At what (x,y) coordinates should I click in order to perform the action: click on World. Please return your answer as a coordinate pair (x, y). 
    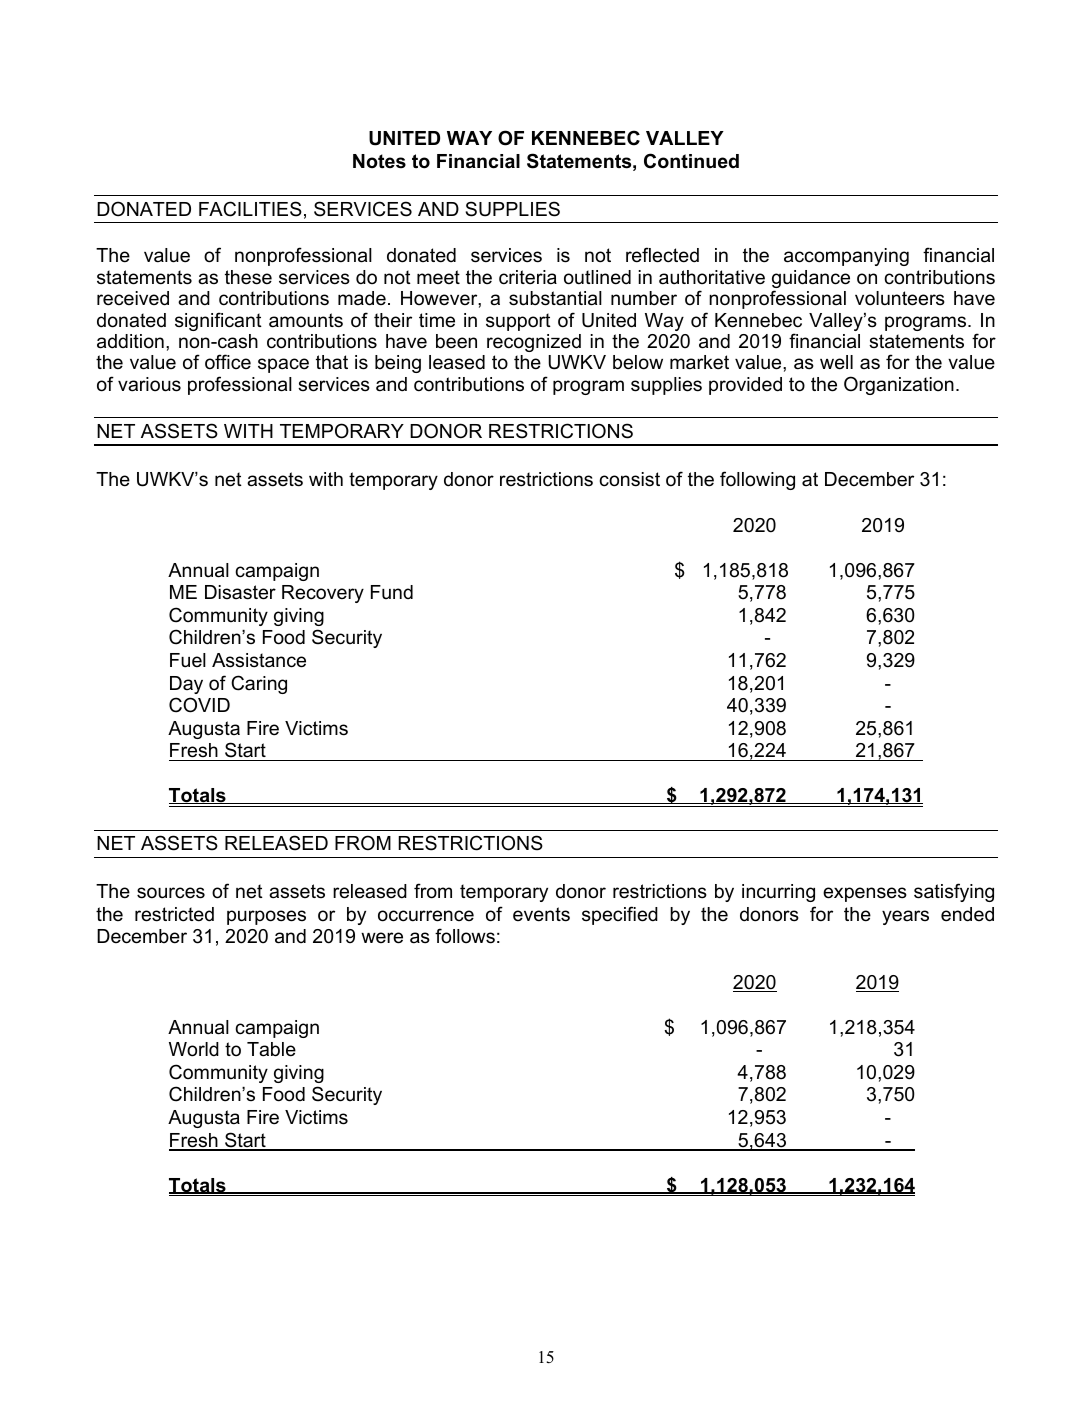
    Looking at the image, I should click on (194, 1049).
